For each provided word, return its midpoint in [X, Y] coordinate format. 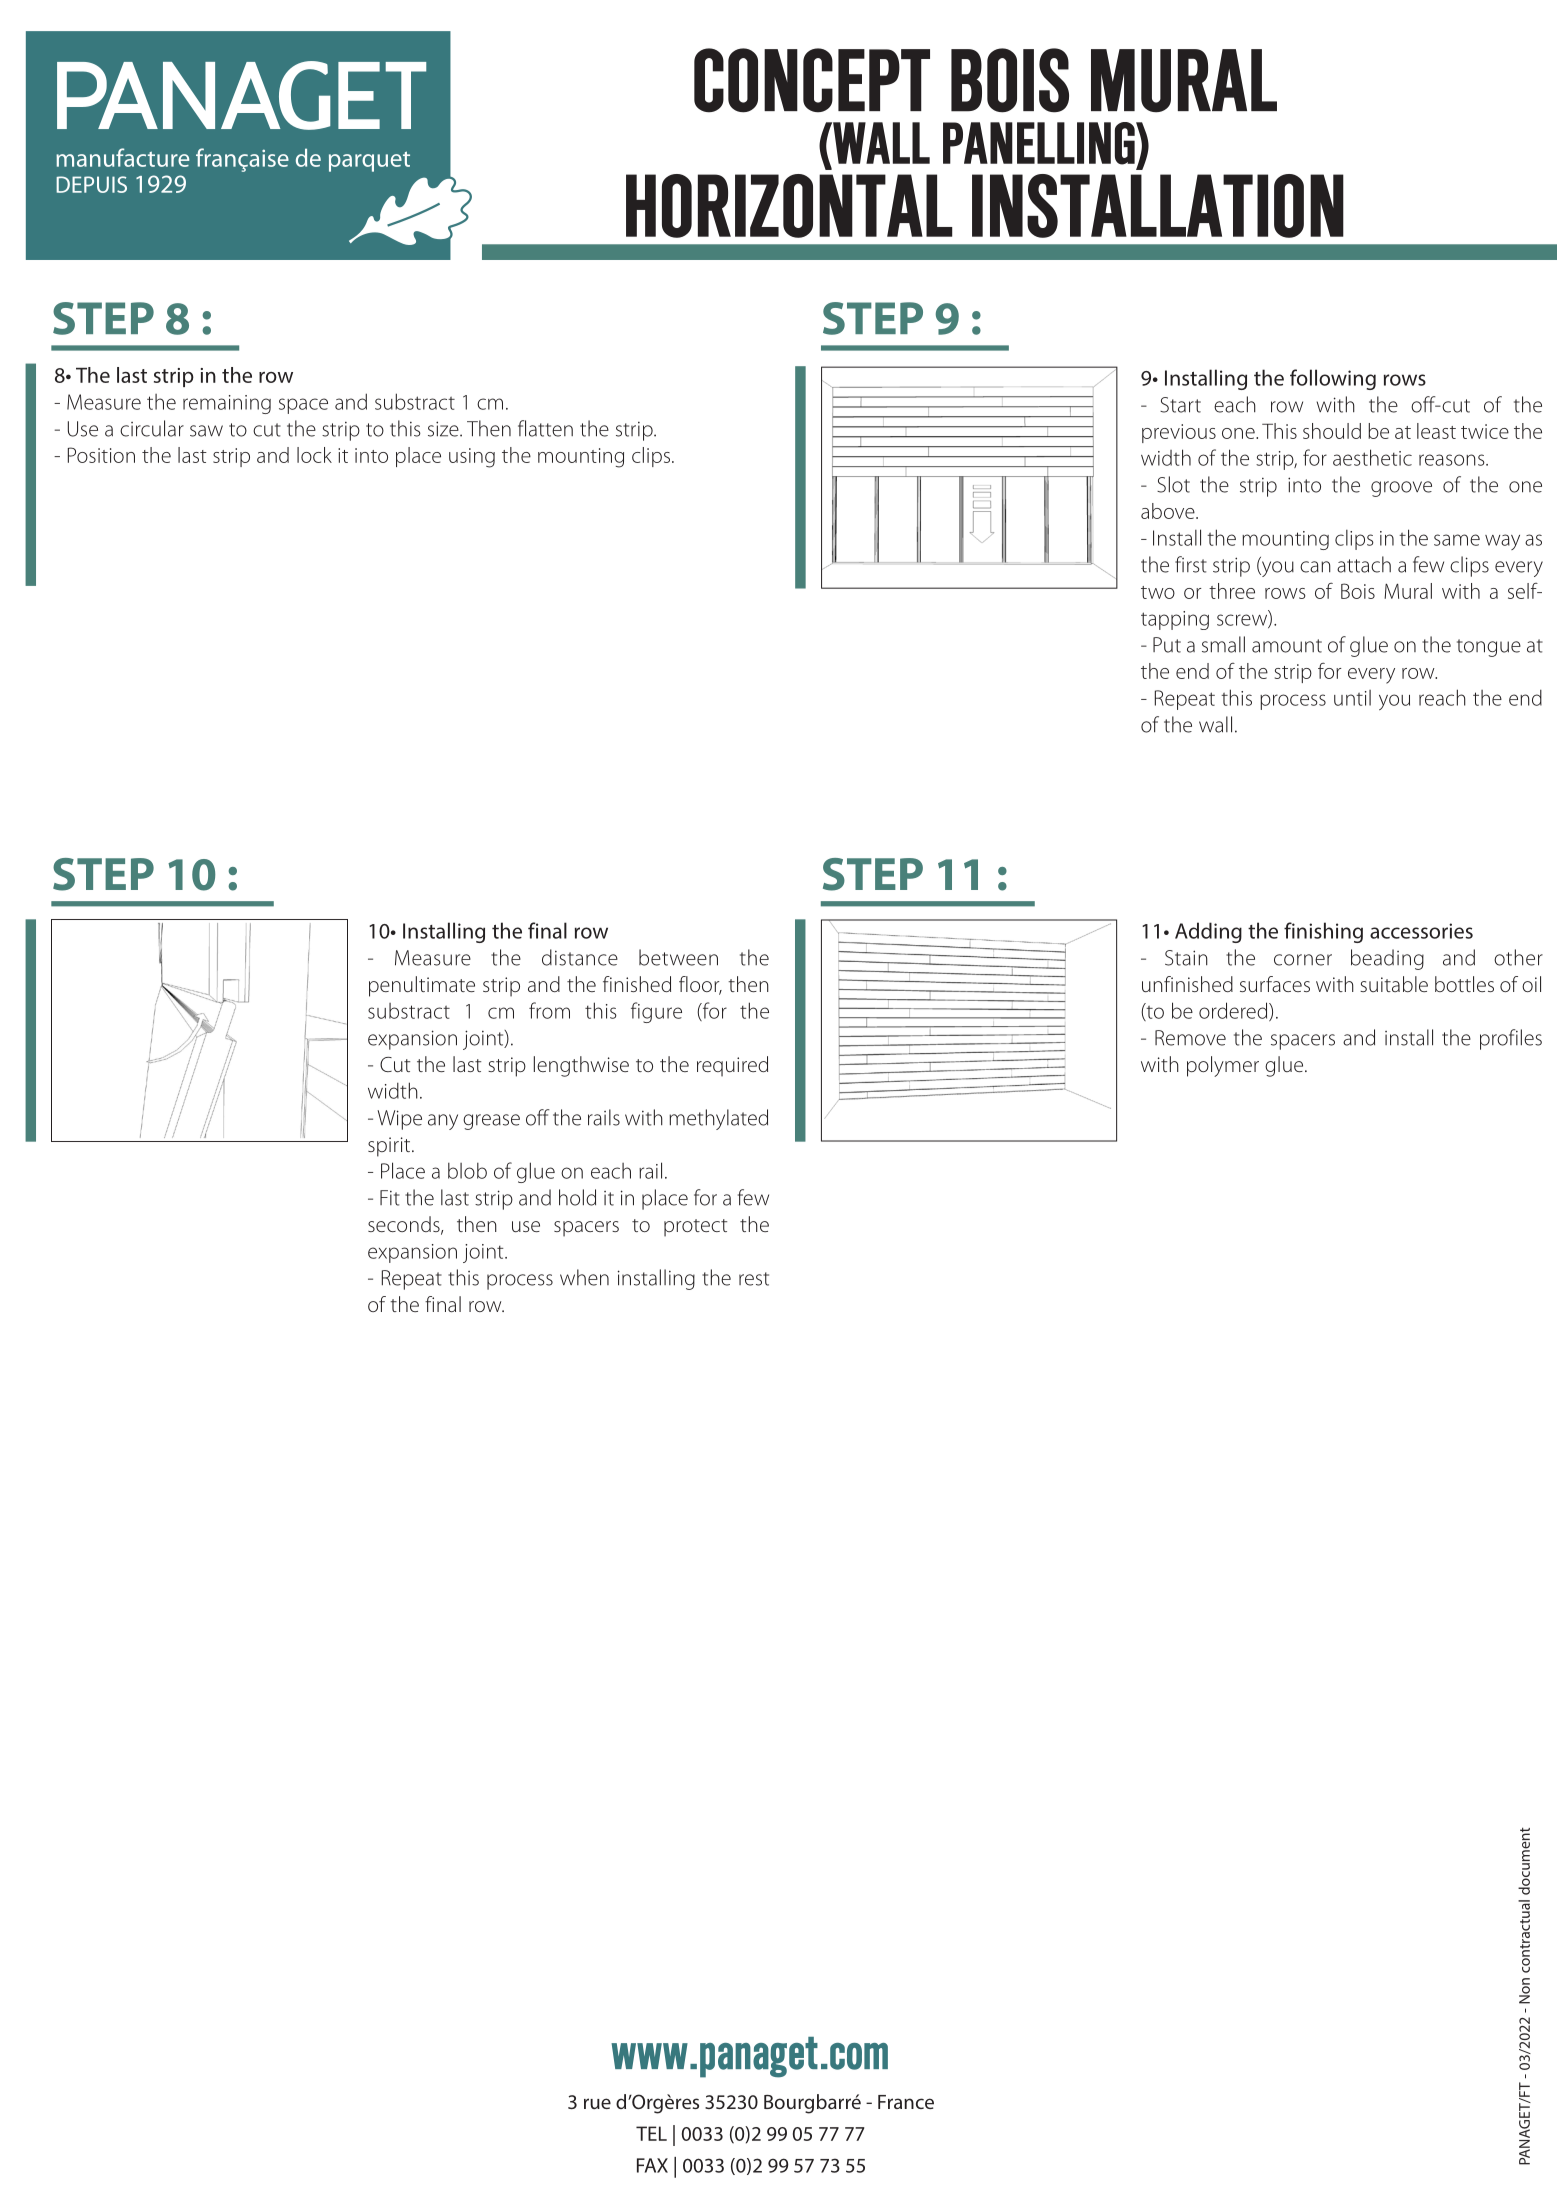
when [584, 1277]
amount [1287, 646]
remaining [227, 404]
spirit [390, 1147]
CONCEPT [812, 80]
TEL [651, 2133]
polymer [1223, 1066]
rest [754, 1279]
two [1158, 592]
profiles [1511, 1039]
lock [314, 455]
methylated [718, 1119]
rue [597, 2103]
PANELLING [1040, 143]
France [906, 2102]
